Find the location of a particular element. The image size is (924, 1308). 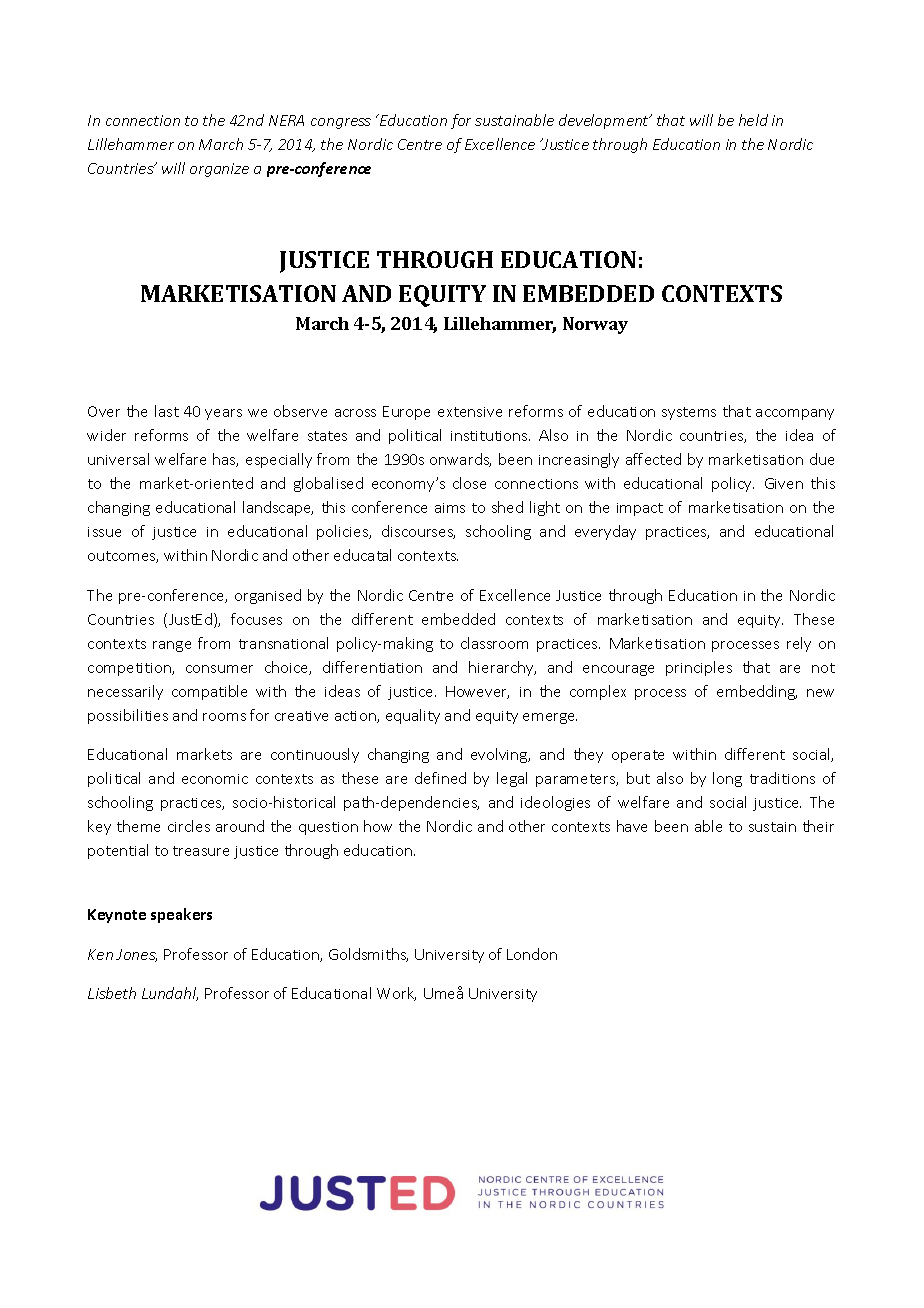

organize is located at coordinates (219, 170).
